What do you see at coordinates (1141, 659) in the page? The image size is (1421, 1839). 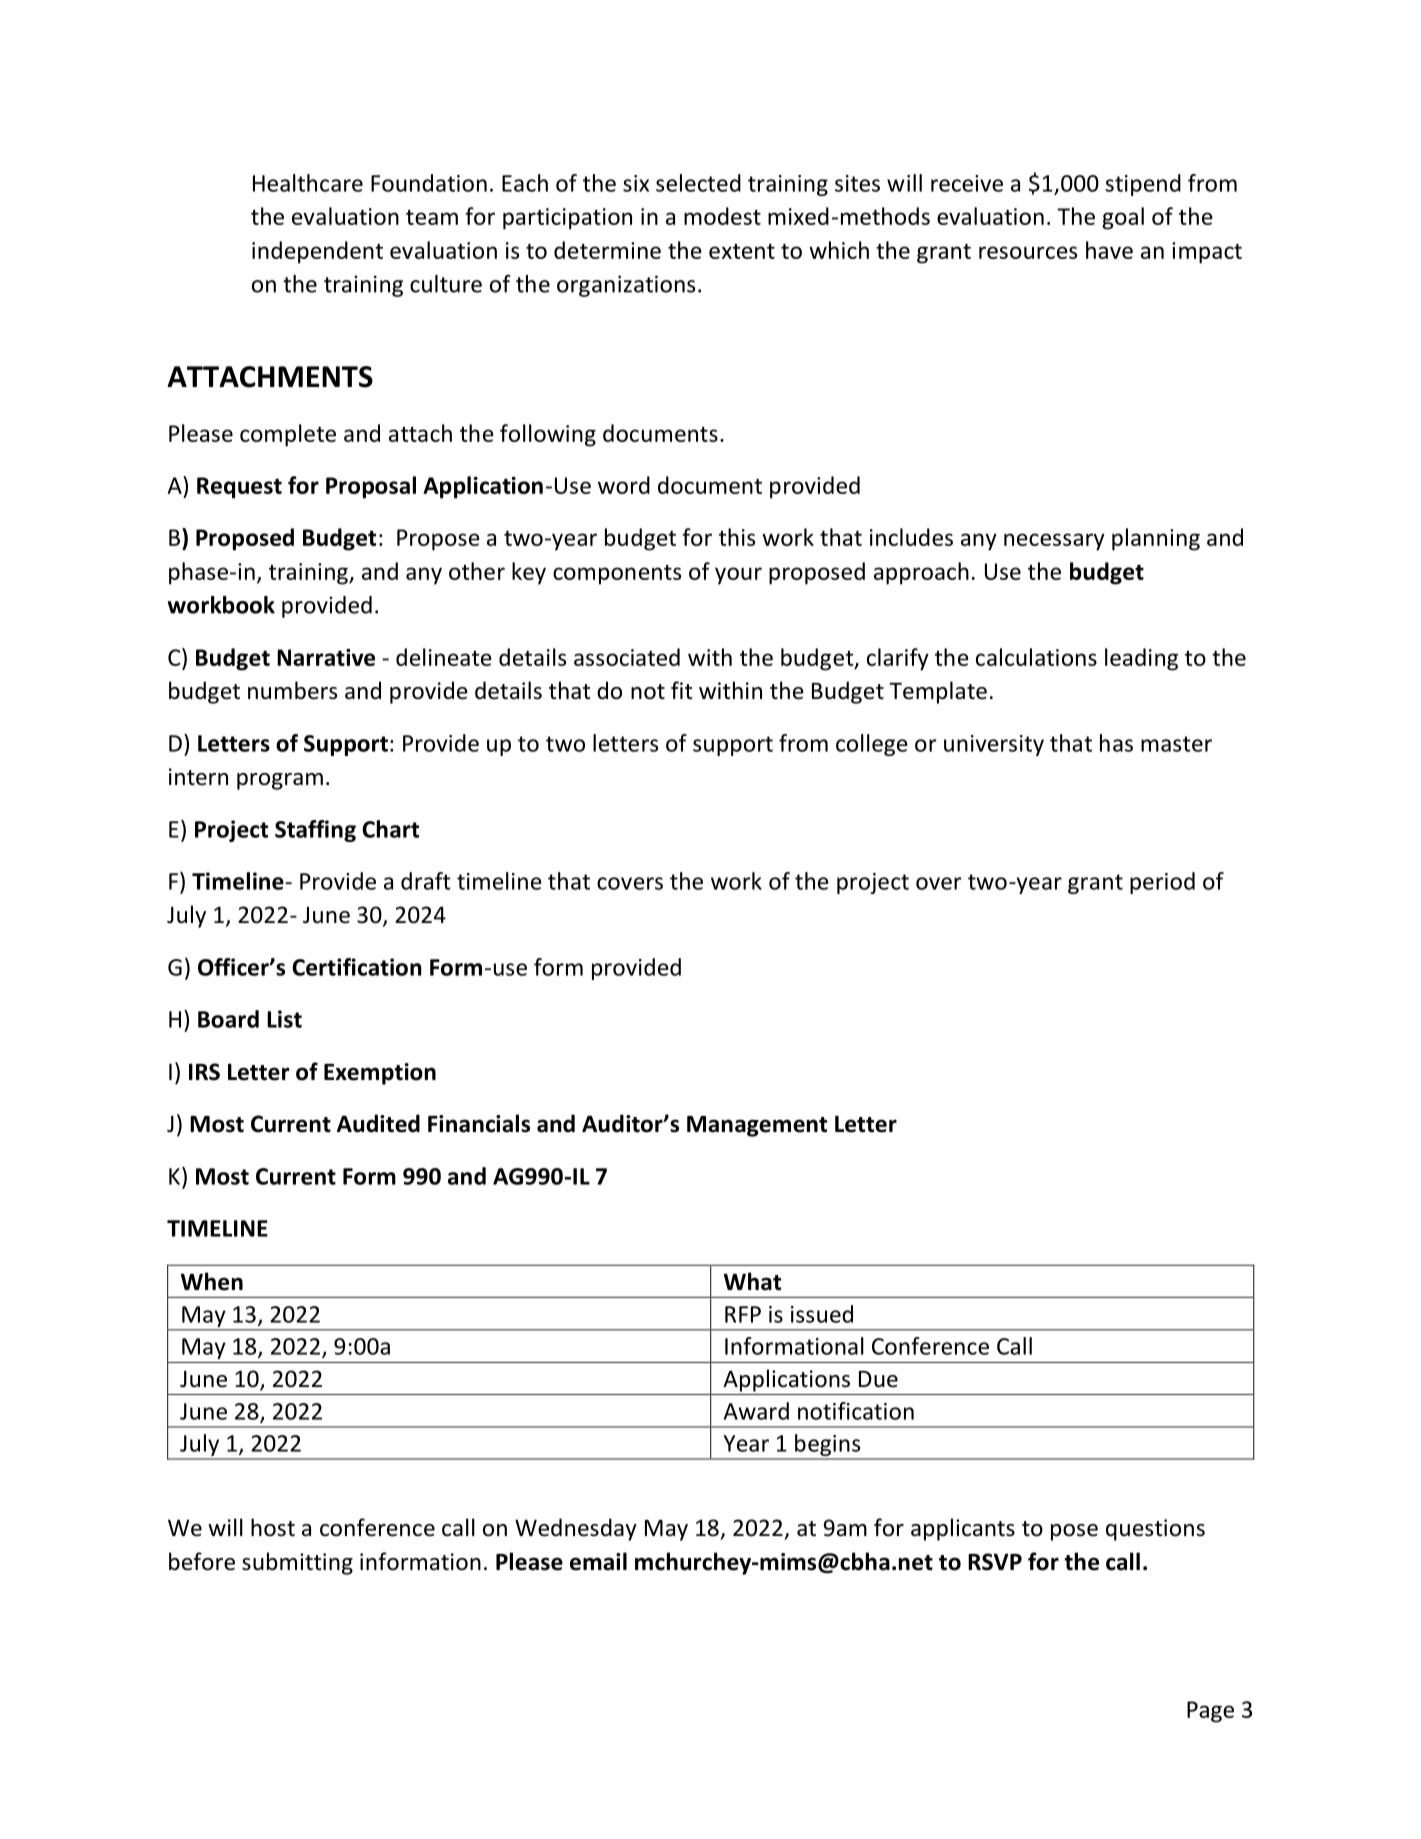 I see `leading` at bounding box center [1141, 659].
